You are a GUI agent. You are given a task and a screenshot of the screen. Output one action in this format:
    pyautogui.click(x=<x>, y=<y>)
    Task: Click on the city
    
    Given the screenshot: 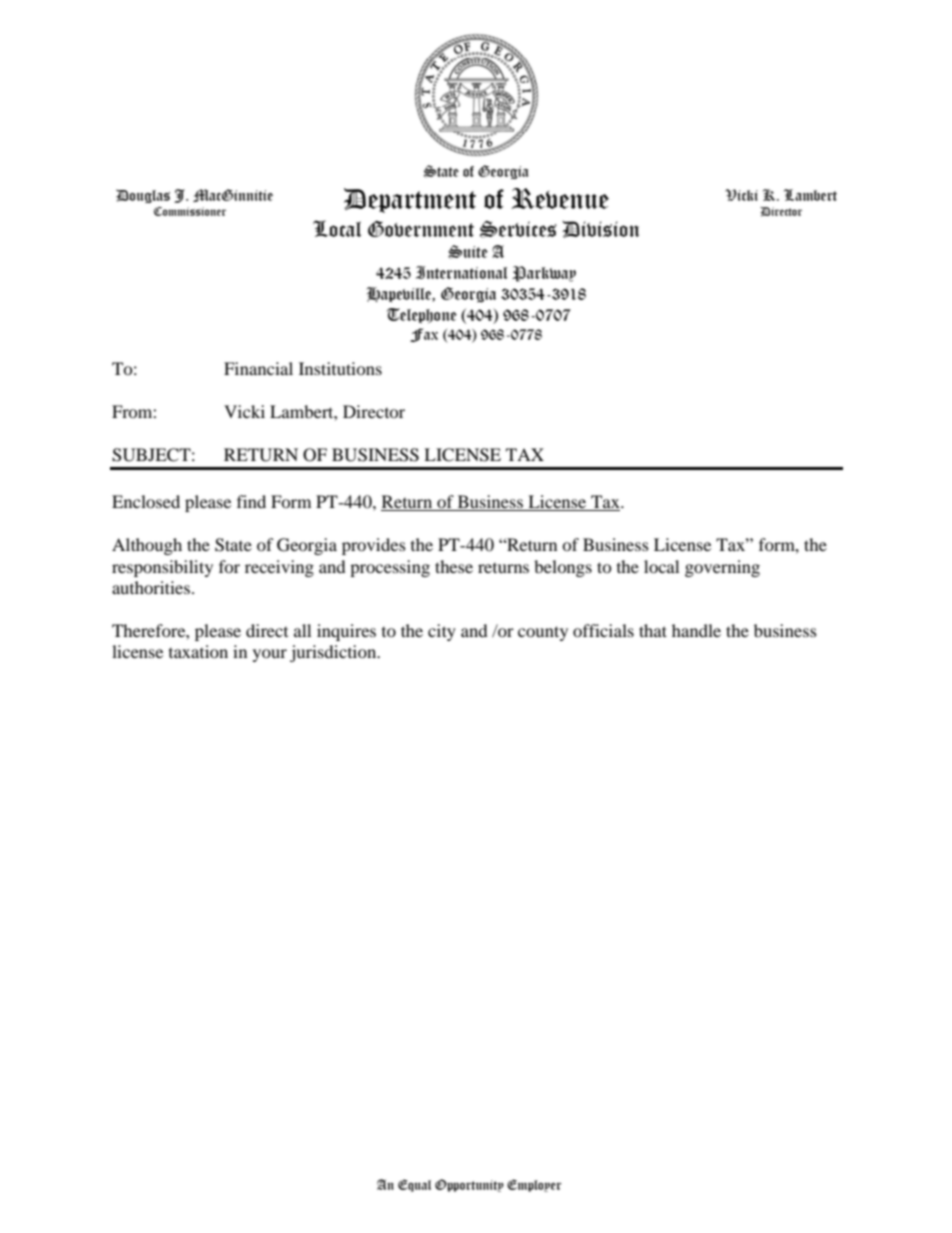 What is the action you would take?
    pyautogui.click(x=442, y=632)
